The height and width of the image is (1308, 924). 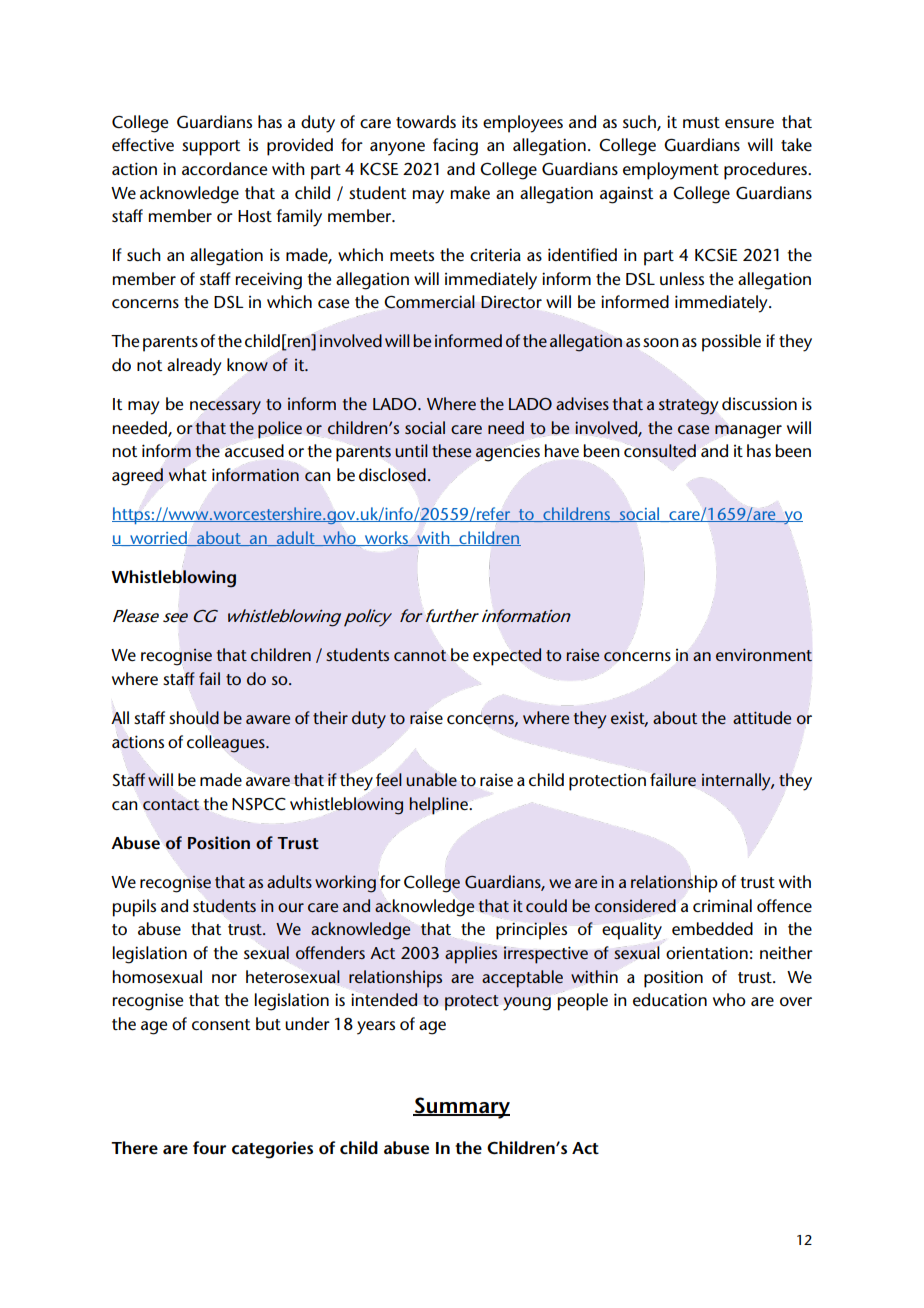 I want to click on pupils, so click(x=134, y=908).
